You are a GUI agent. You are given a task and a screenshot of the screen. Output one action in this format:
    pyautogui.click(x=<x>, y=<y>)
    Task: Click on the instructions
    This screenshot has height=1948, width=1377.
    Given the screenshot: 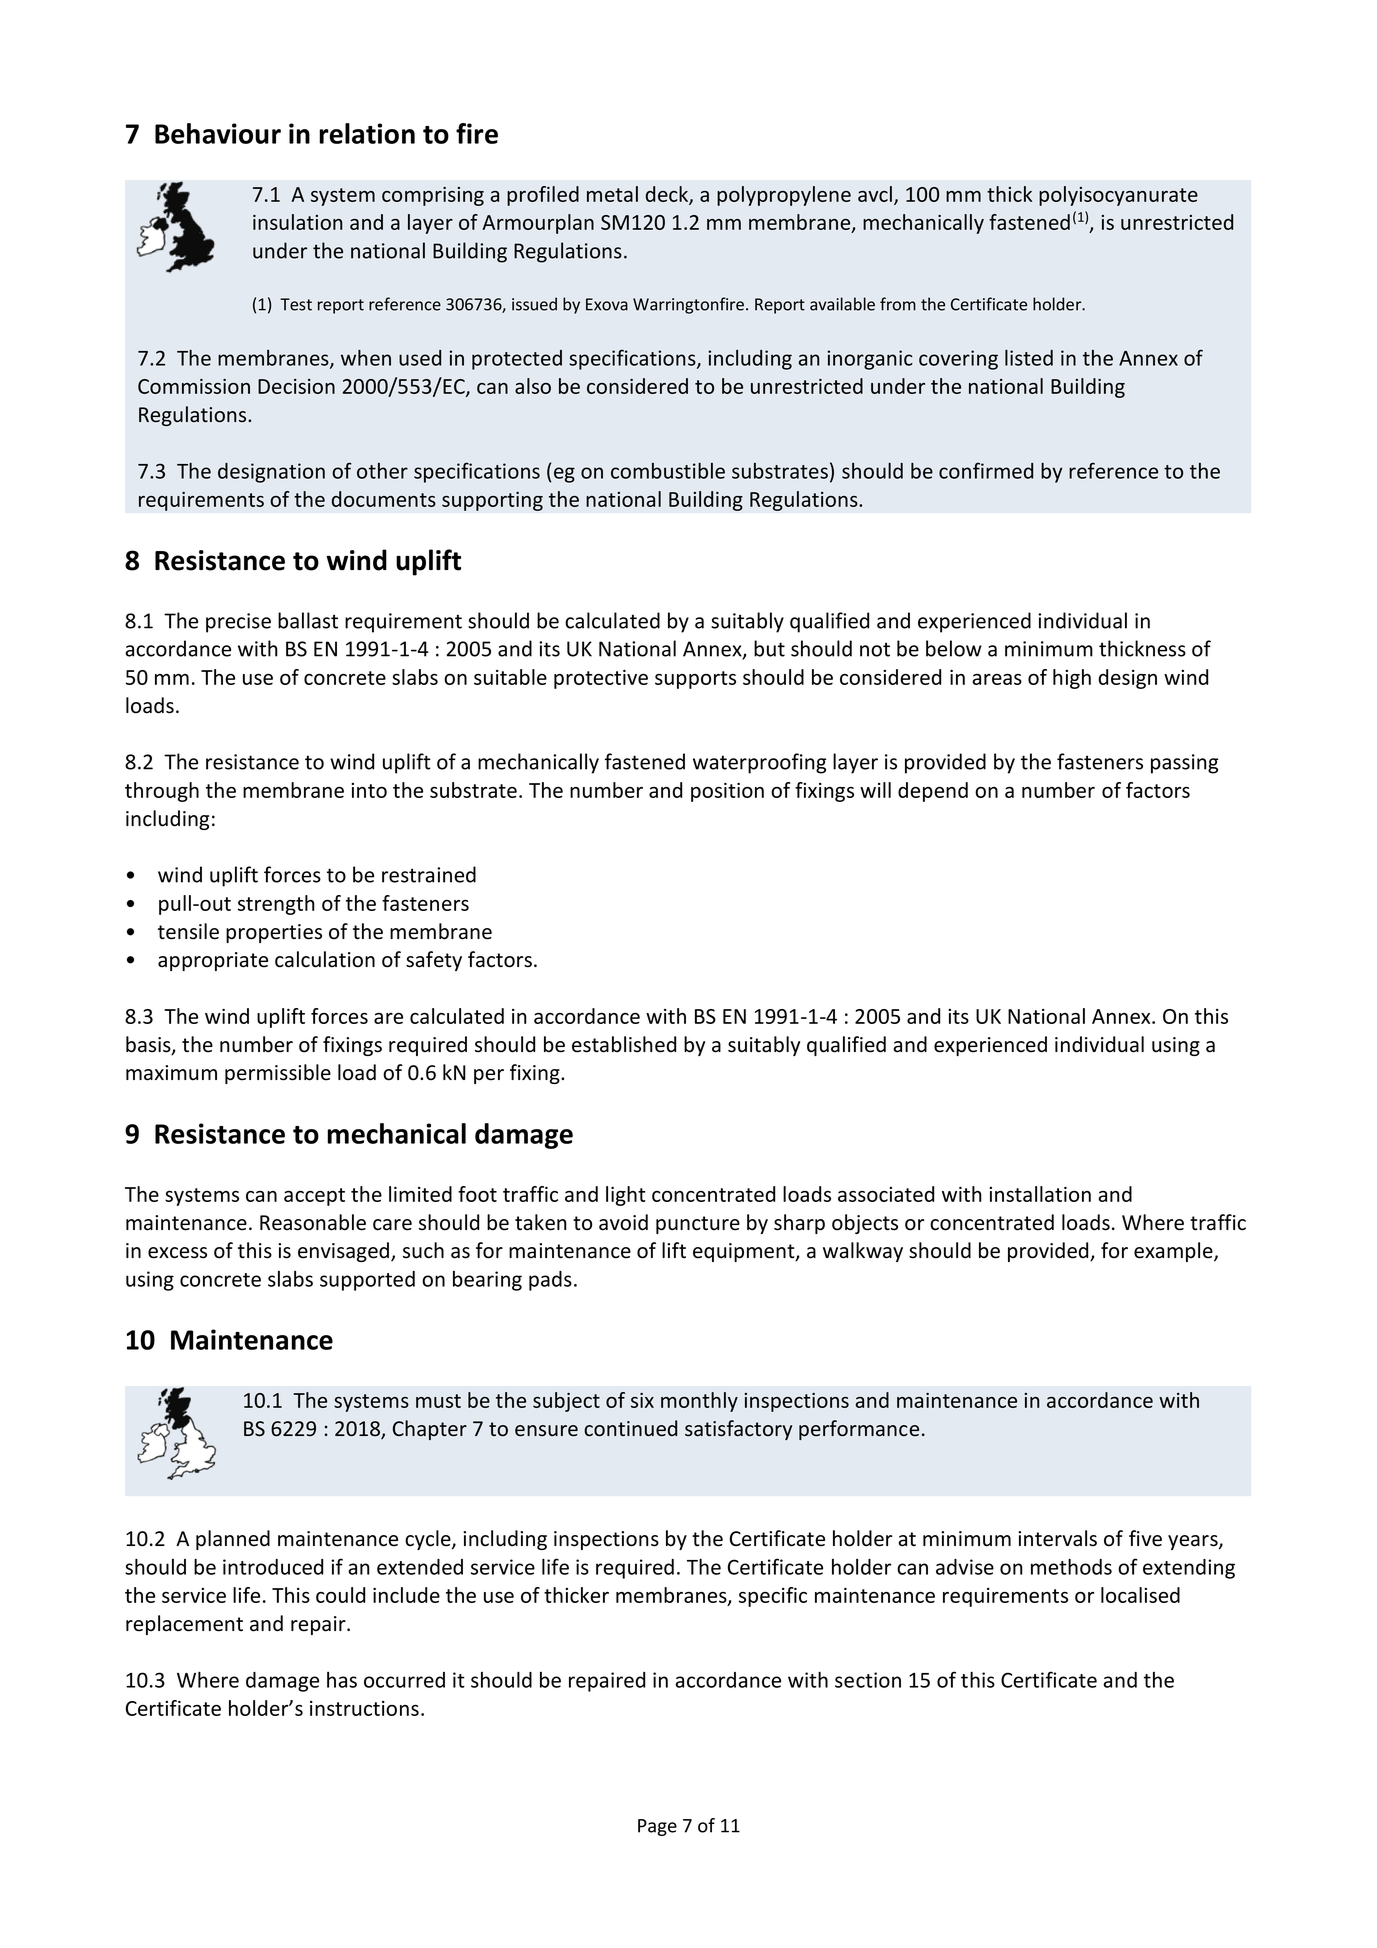 What is the action you would take?
    pyautogui.click(x=364, y=1708)
